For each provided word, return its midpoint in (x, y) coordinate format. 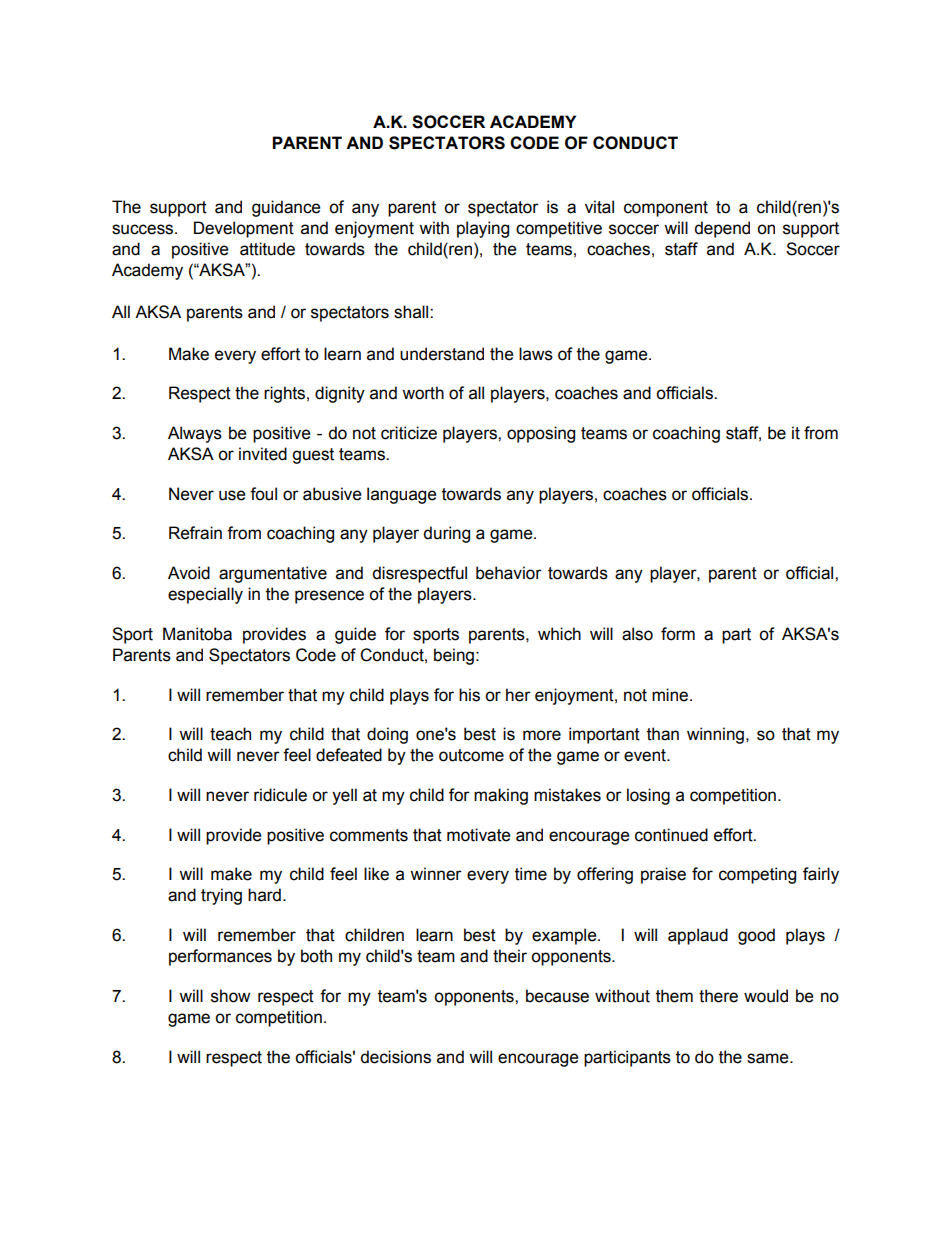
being (454, 656)
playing (483, 229)
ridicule (280, 795)
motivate (478, 835)
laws (536, 354)
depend (722, 229)
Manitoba (197, 634)
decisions (395, 1057)
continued (671, 835)
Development (244, 229)
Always (195, 434)
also (637, 634)
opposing (541, 434)
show (230, 996)
